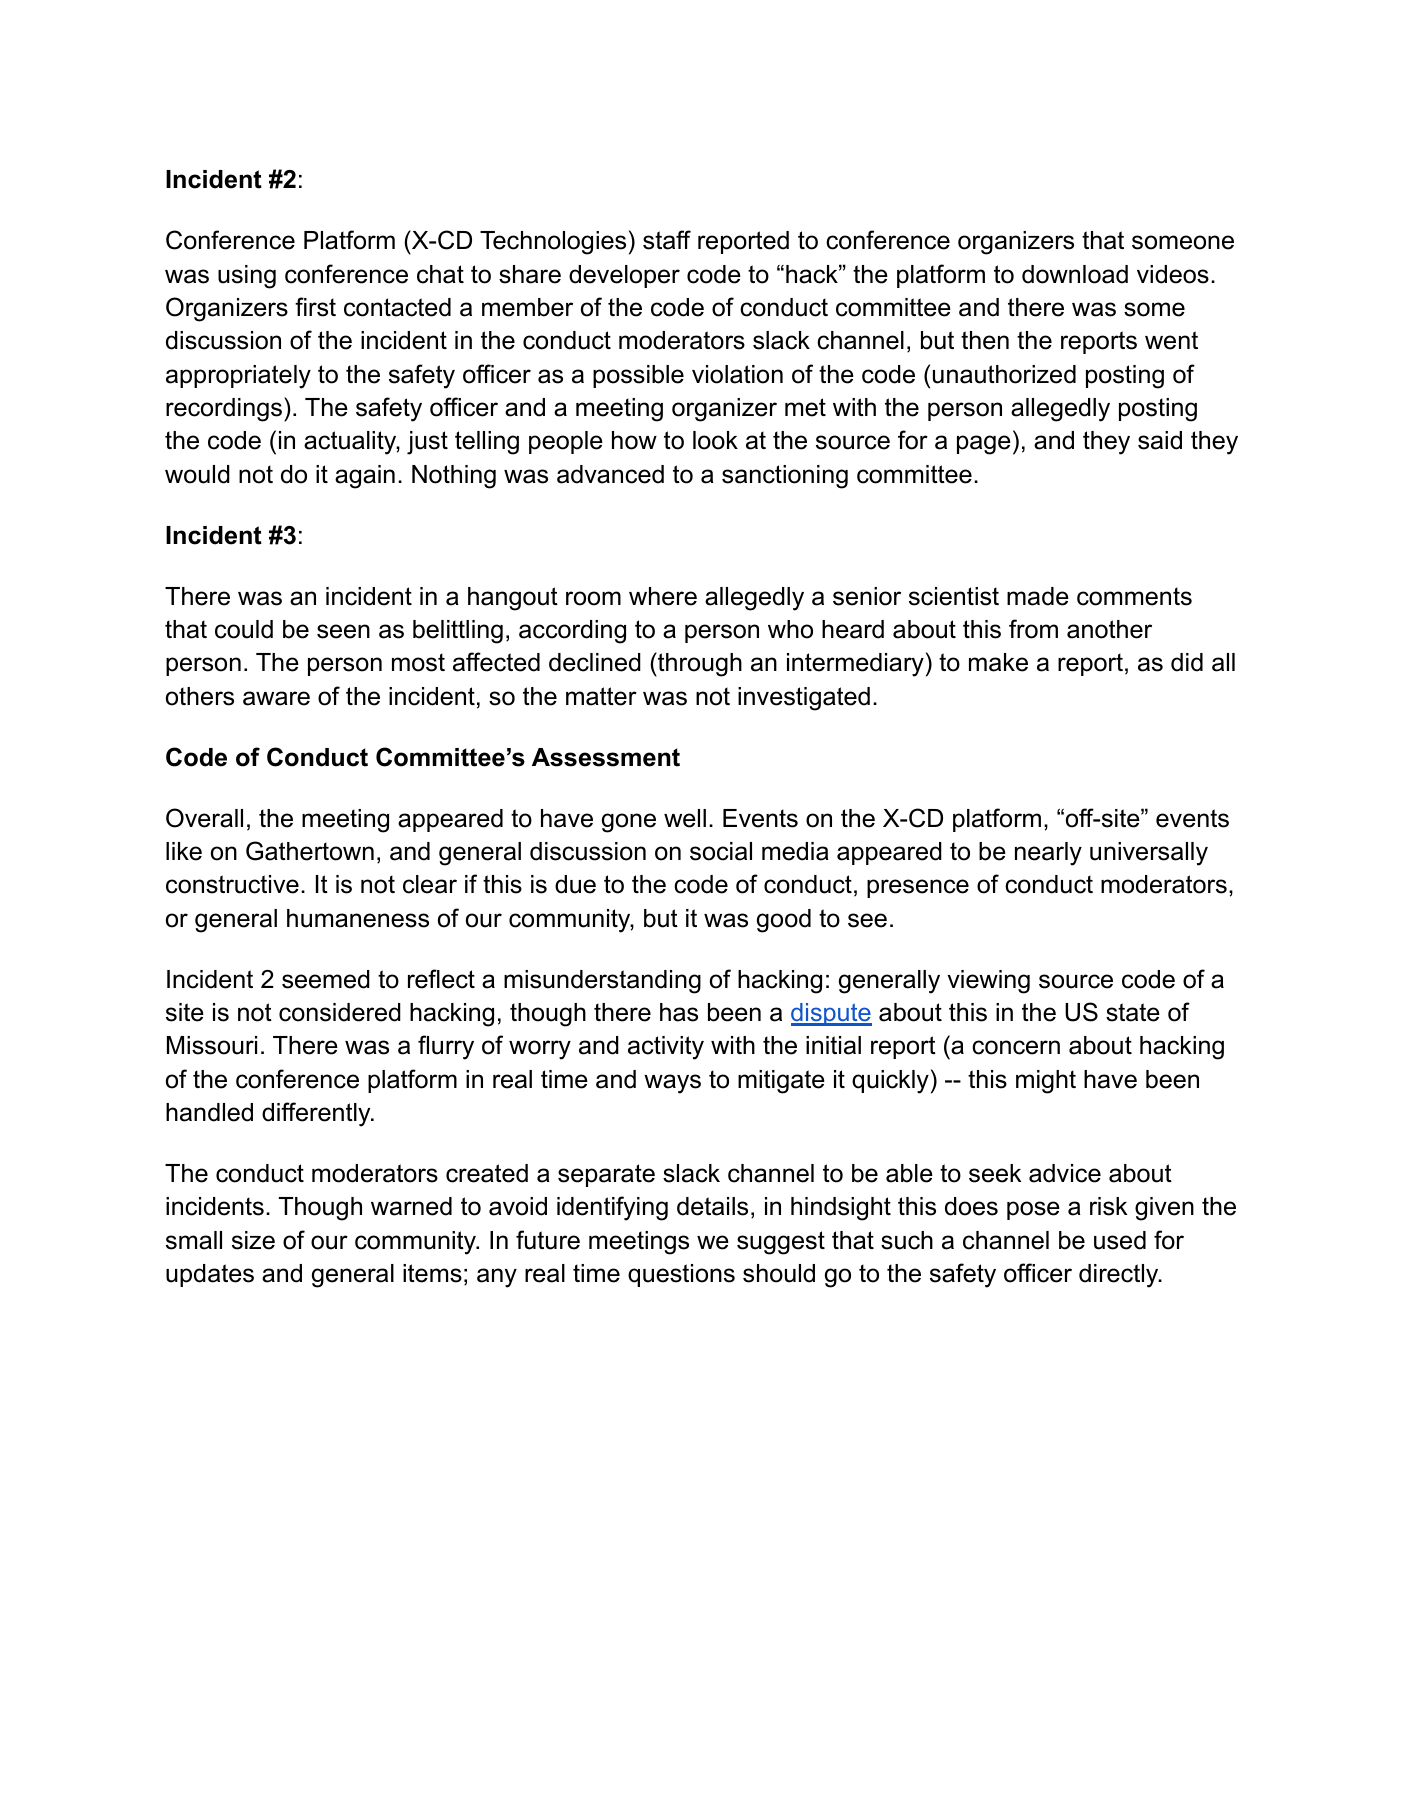 This screenshot has width=1404, height=1817. What do you see at coordinates (984, 445) in the screenshot?
I see `page` at bounding box center [984, 445].
